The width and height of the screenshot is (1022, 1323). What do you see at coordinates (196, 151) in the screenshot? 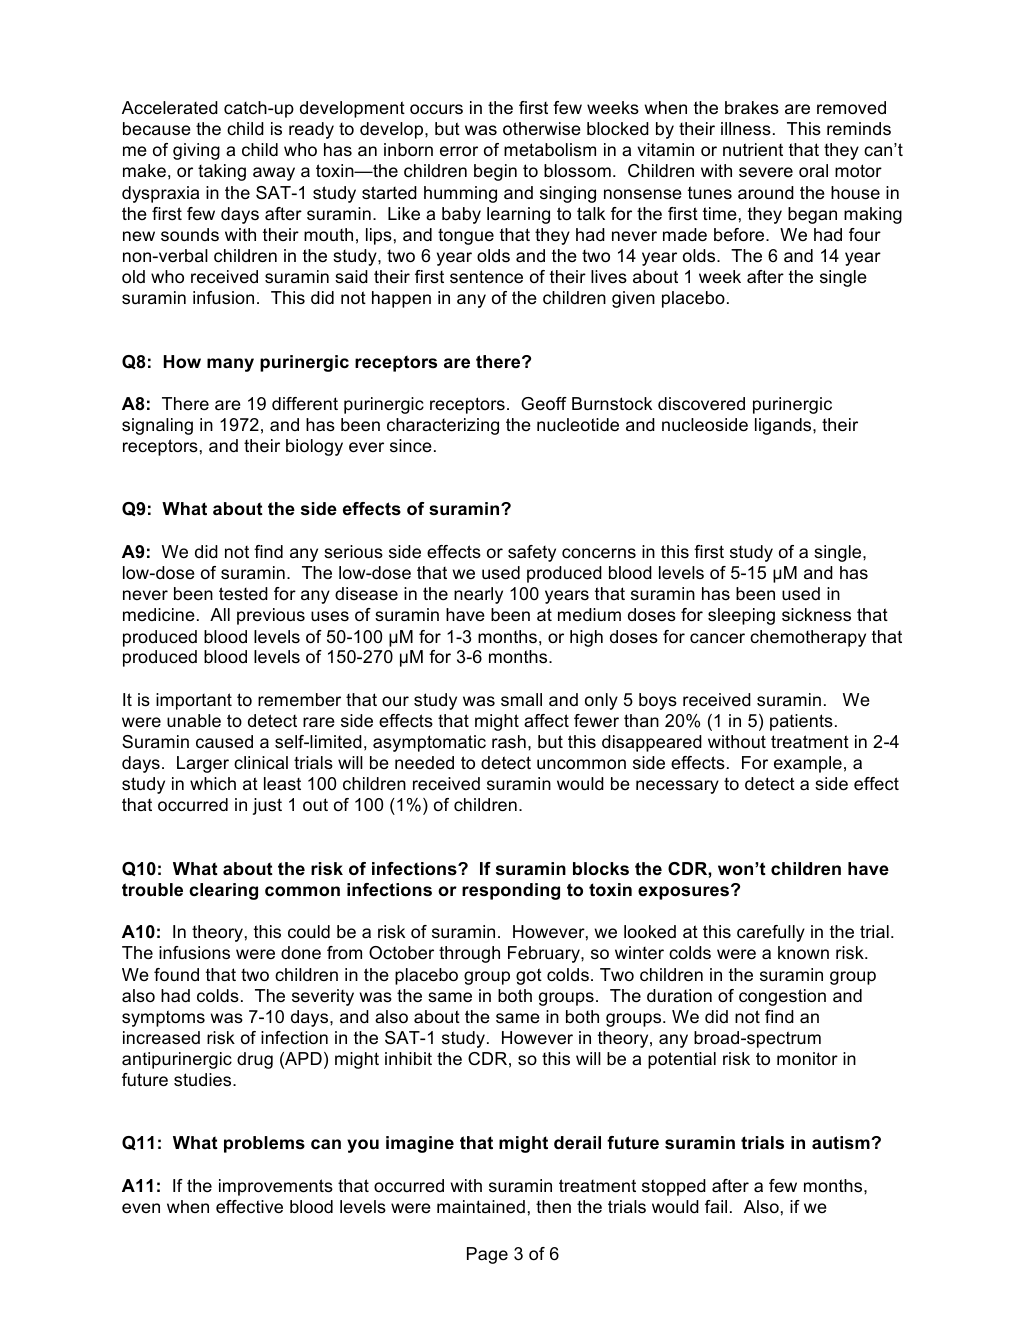
I see `giving` at bounding box center [196, 151].
